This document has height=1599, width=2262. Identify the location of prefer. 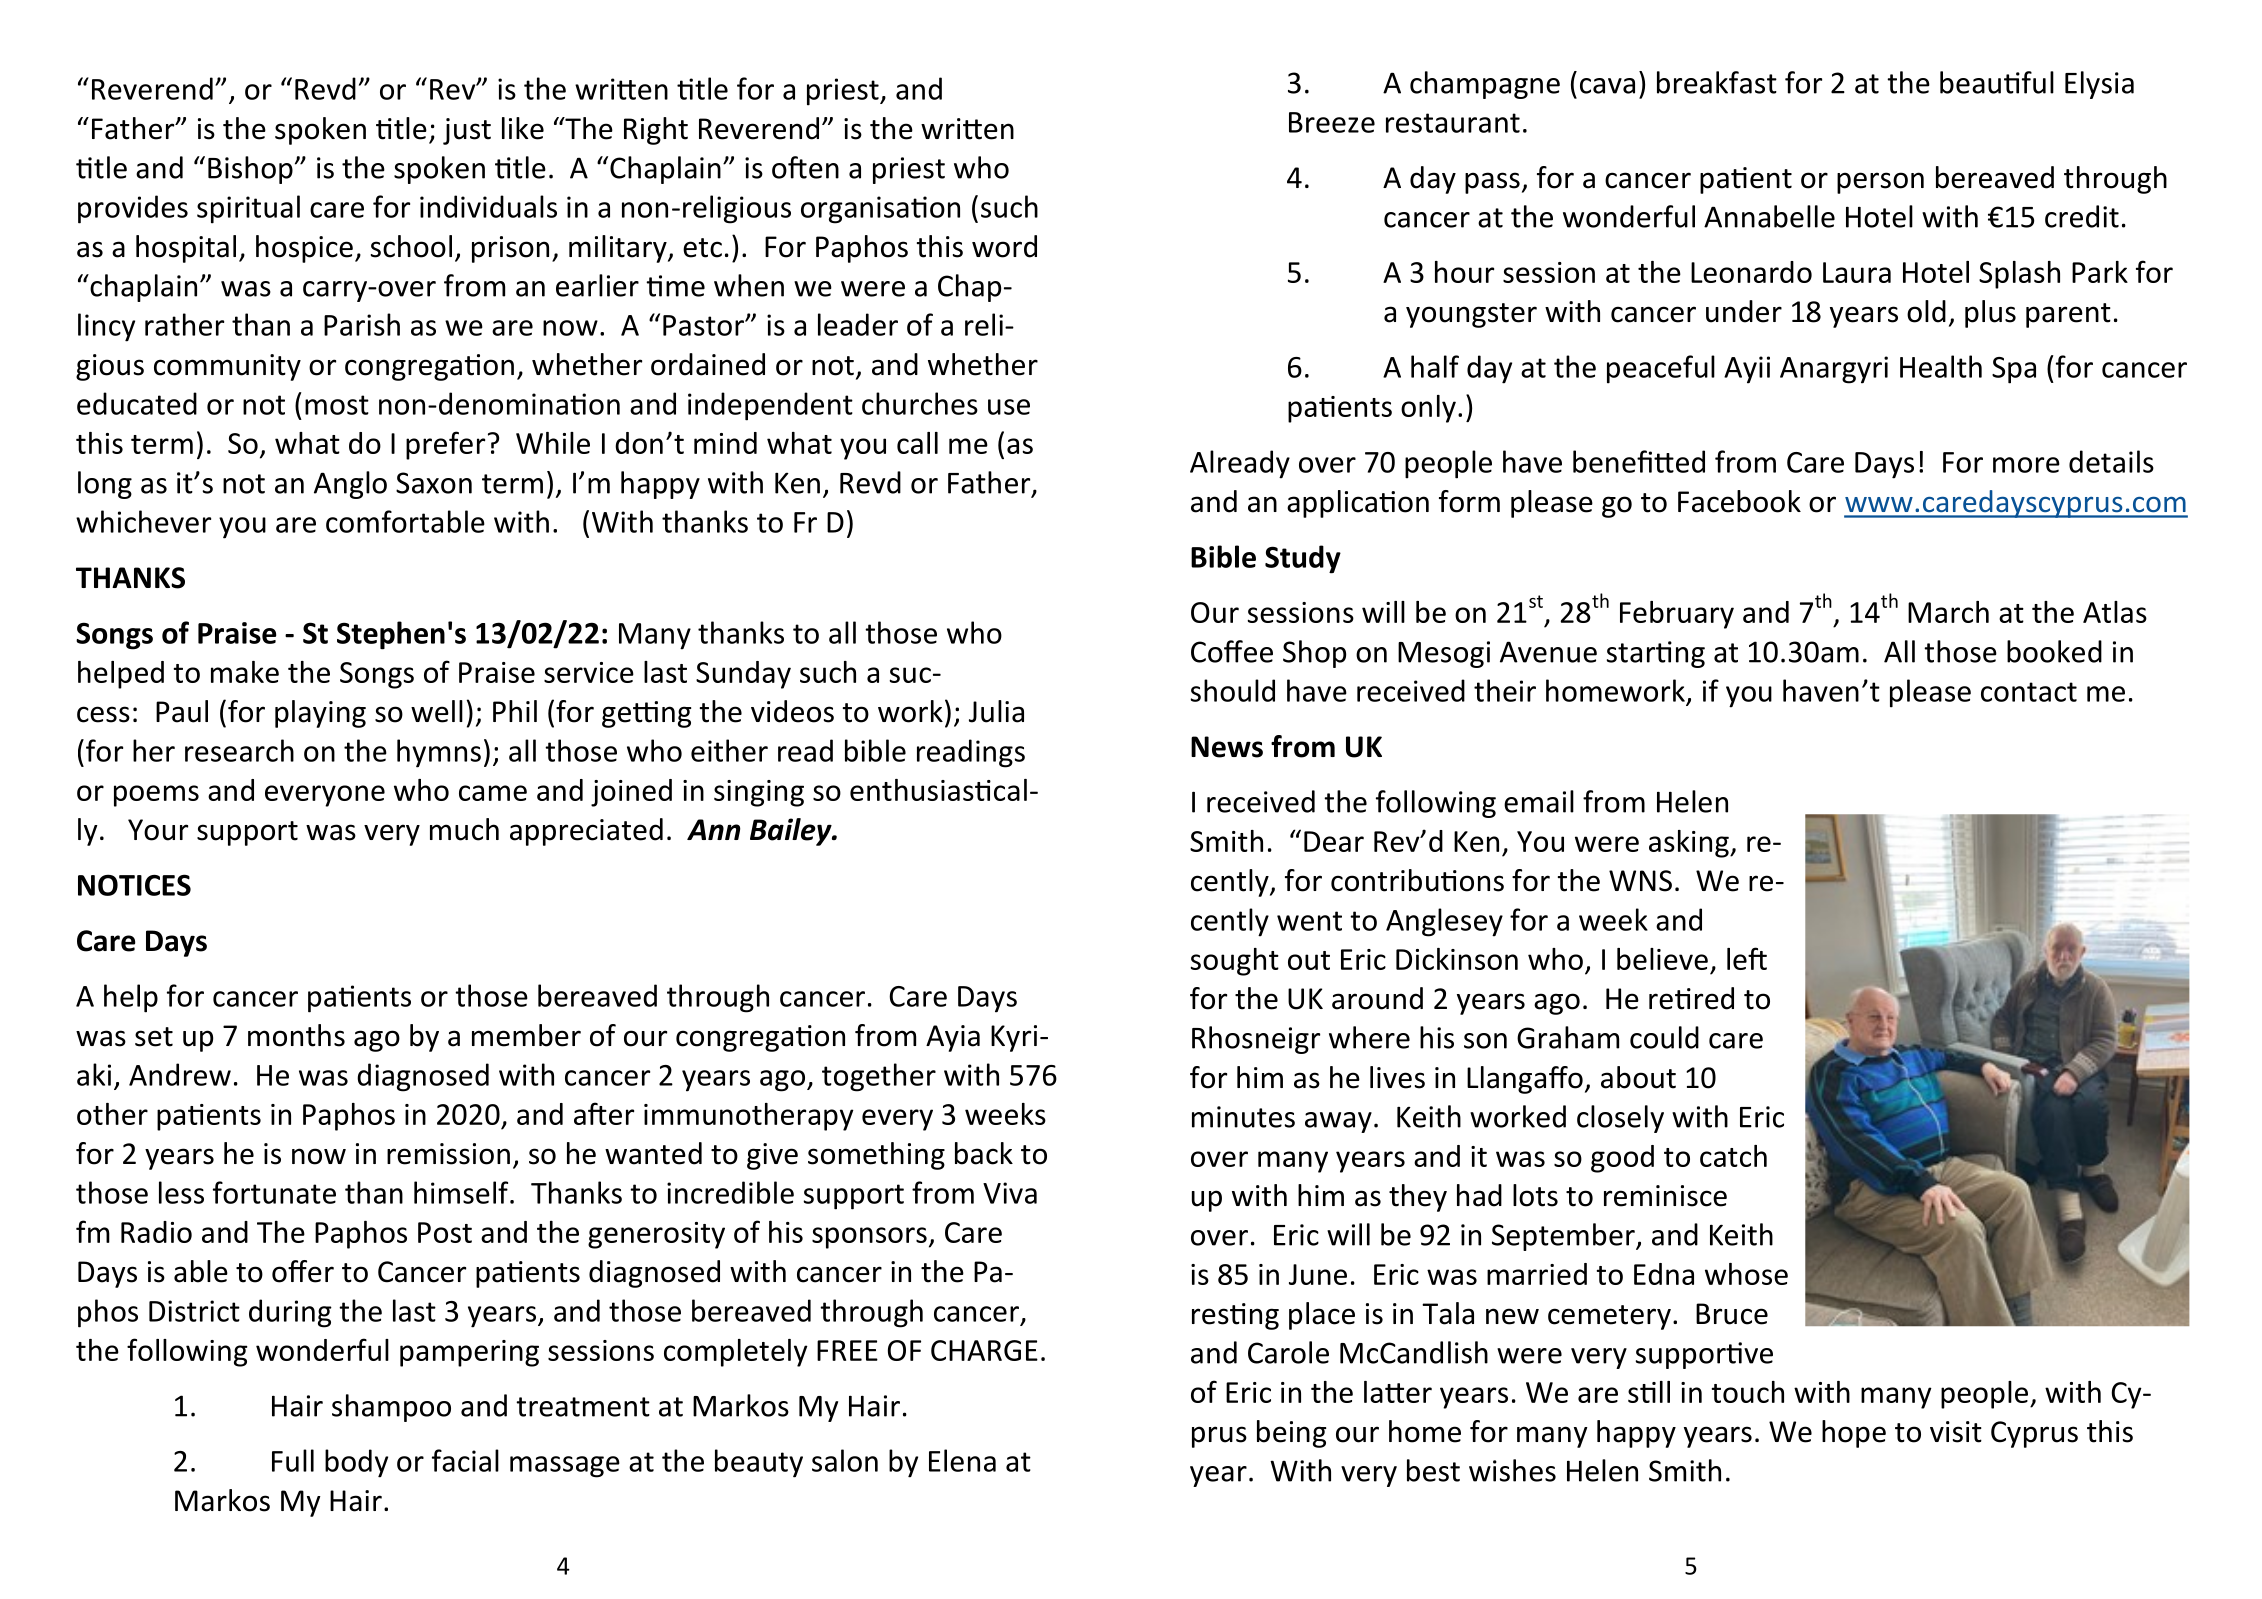
(445, 445).
